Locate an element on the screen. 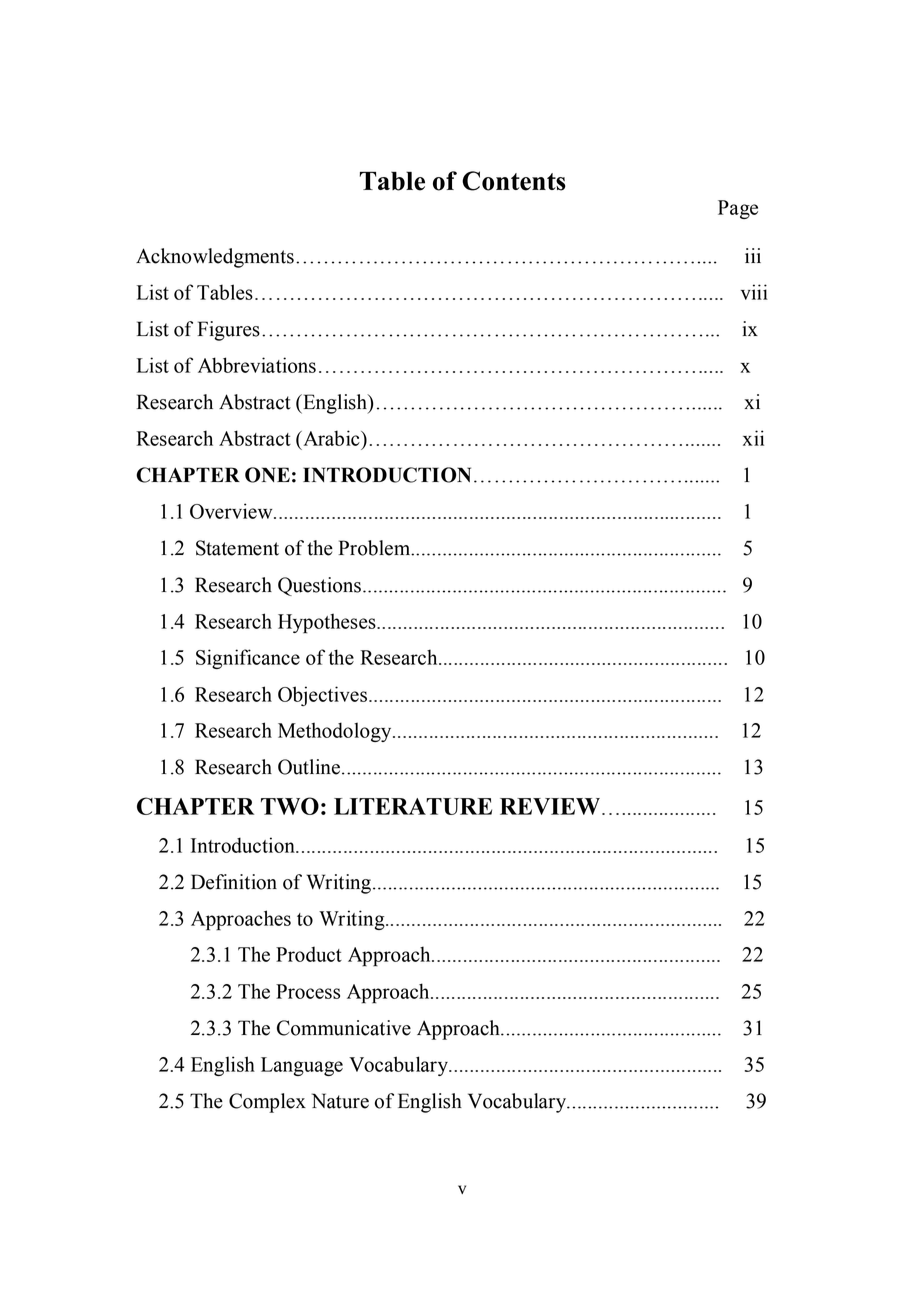 The image size is (924, 1308). Page is located at coordinates (738, 209).
